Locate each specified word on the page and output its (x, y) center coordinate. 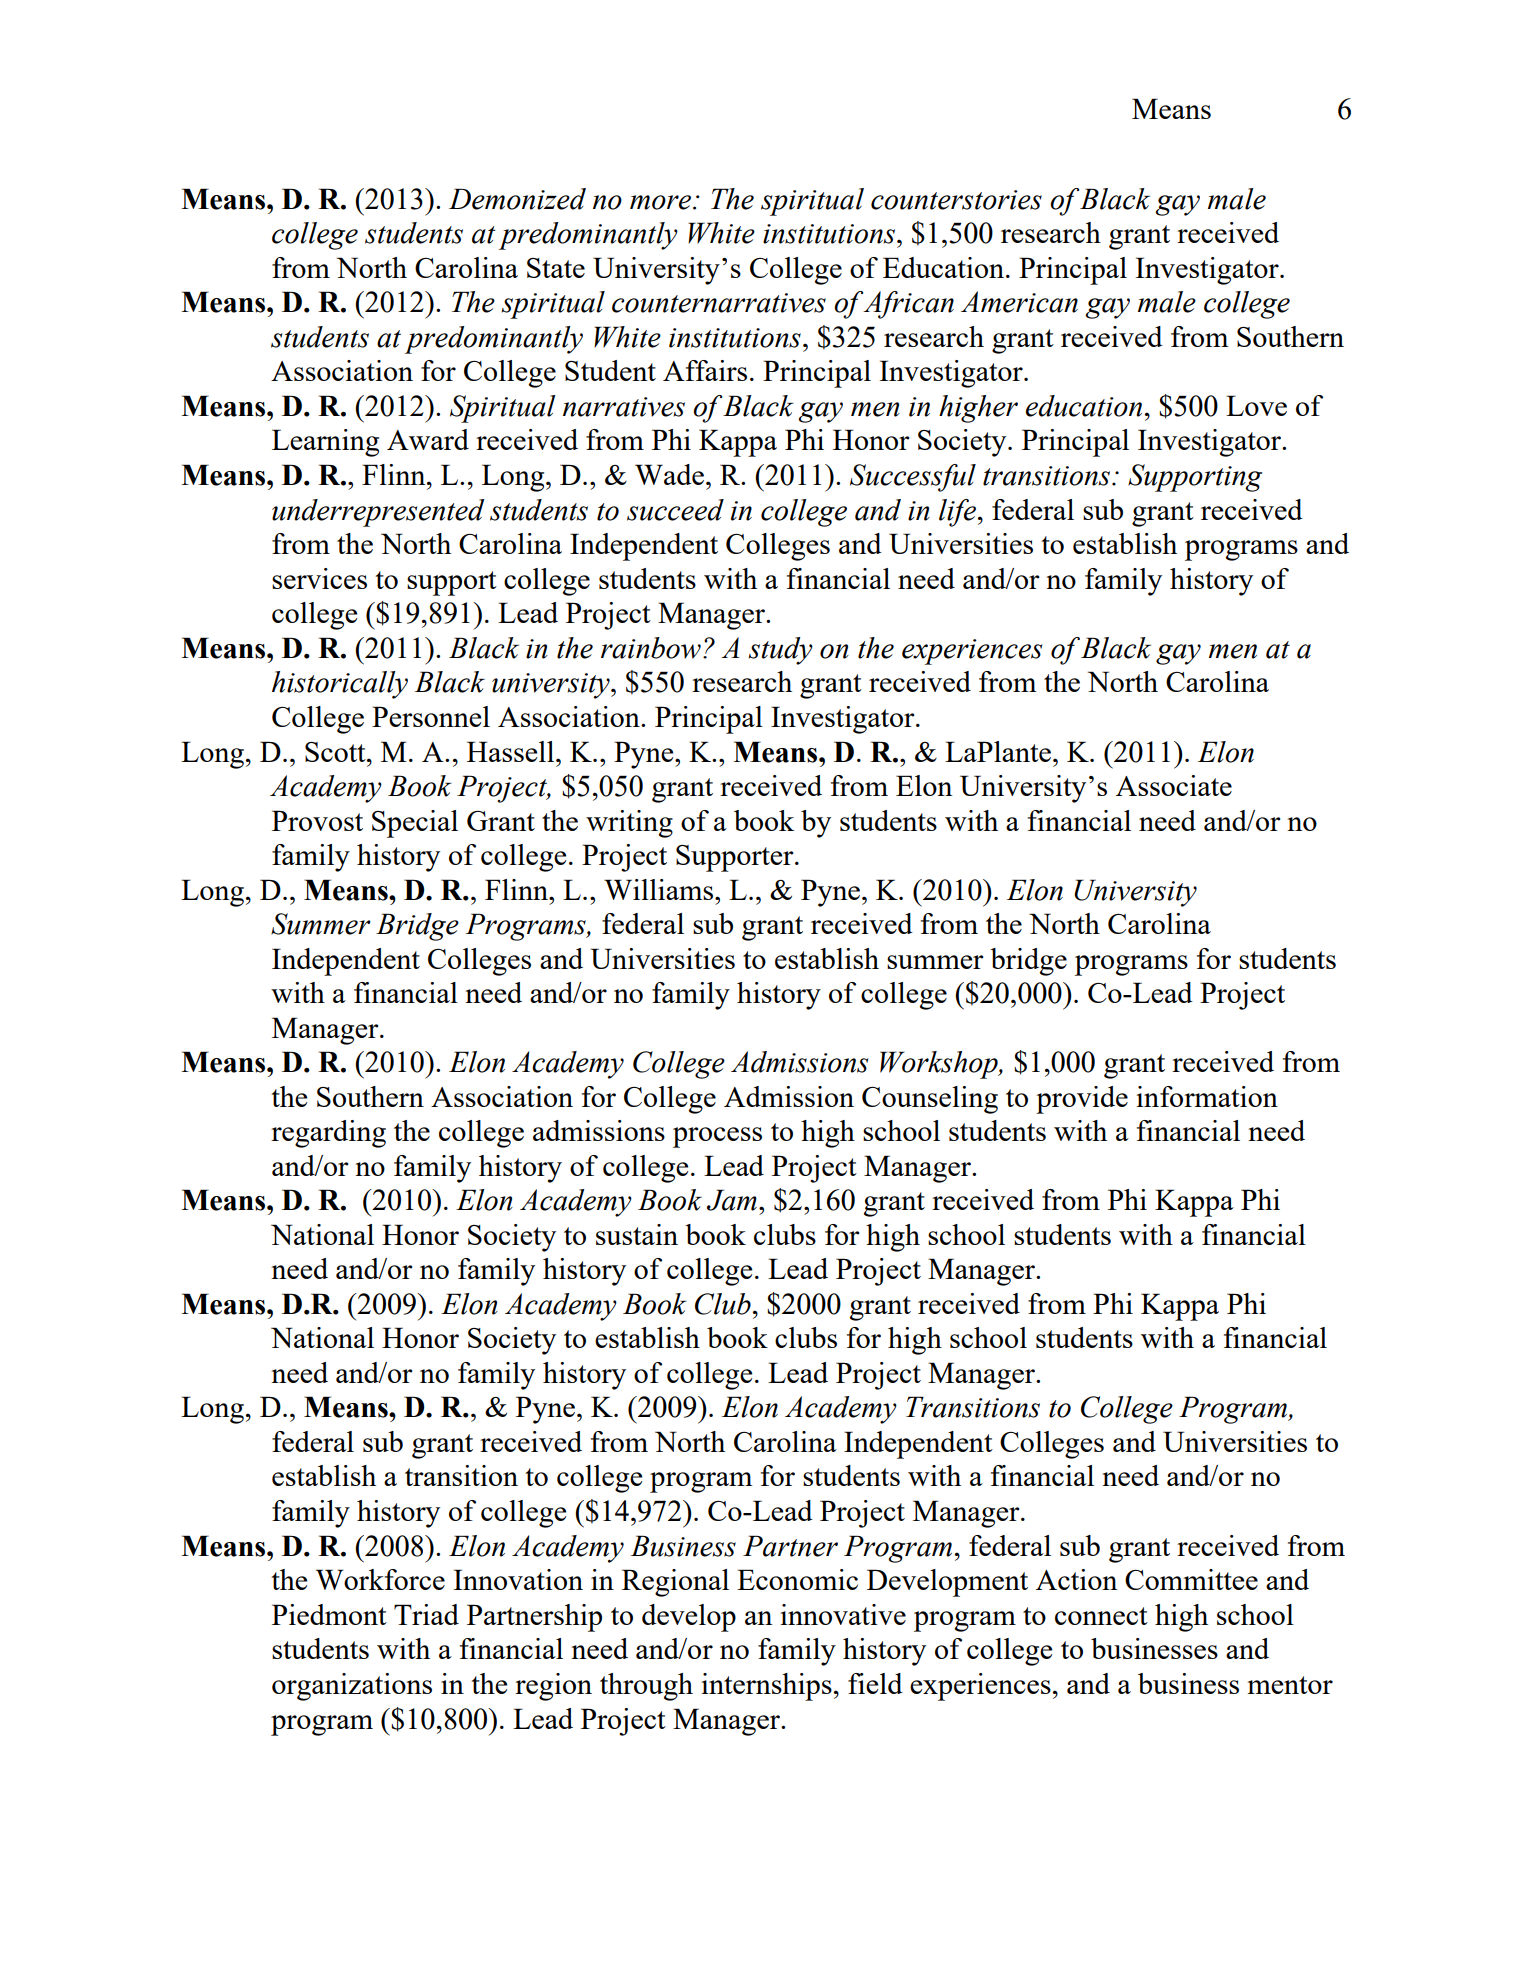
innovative (843, 1614)
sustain (637, 1234)
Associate (1174, 785)
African (908, 305)
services (319, 578)
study (780, 651)
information (1207, 1096)
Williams (660, 889)
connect (1101, 1616)
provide (1082, 1100)
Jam (732, 1200)
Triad (426, 1614)
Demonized (517, 199)
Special (415, 824)
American (1019, 302)
